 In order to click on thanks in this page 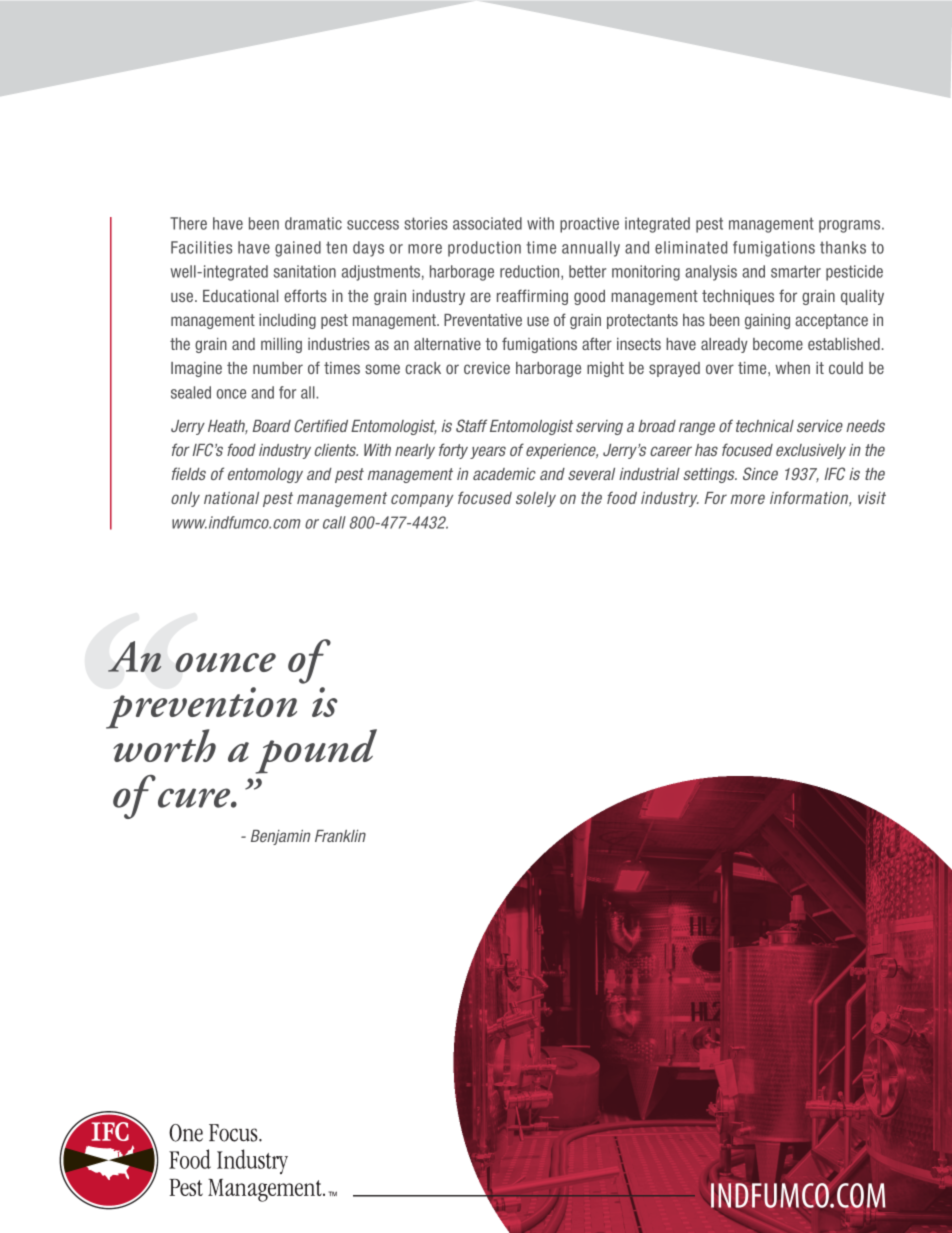, I will do `click(843, 247)`.
